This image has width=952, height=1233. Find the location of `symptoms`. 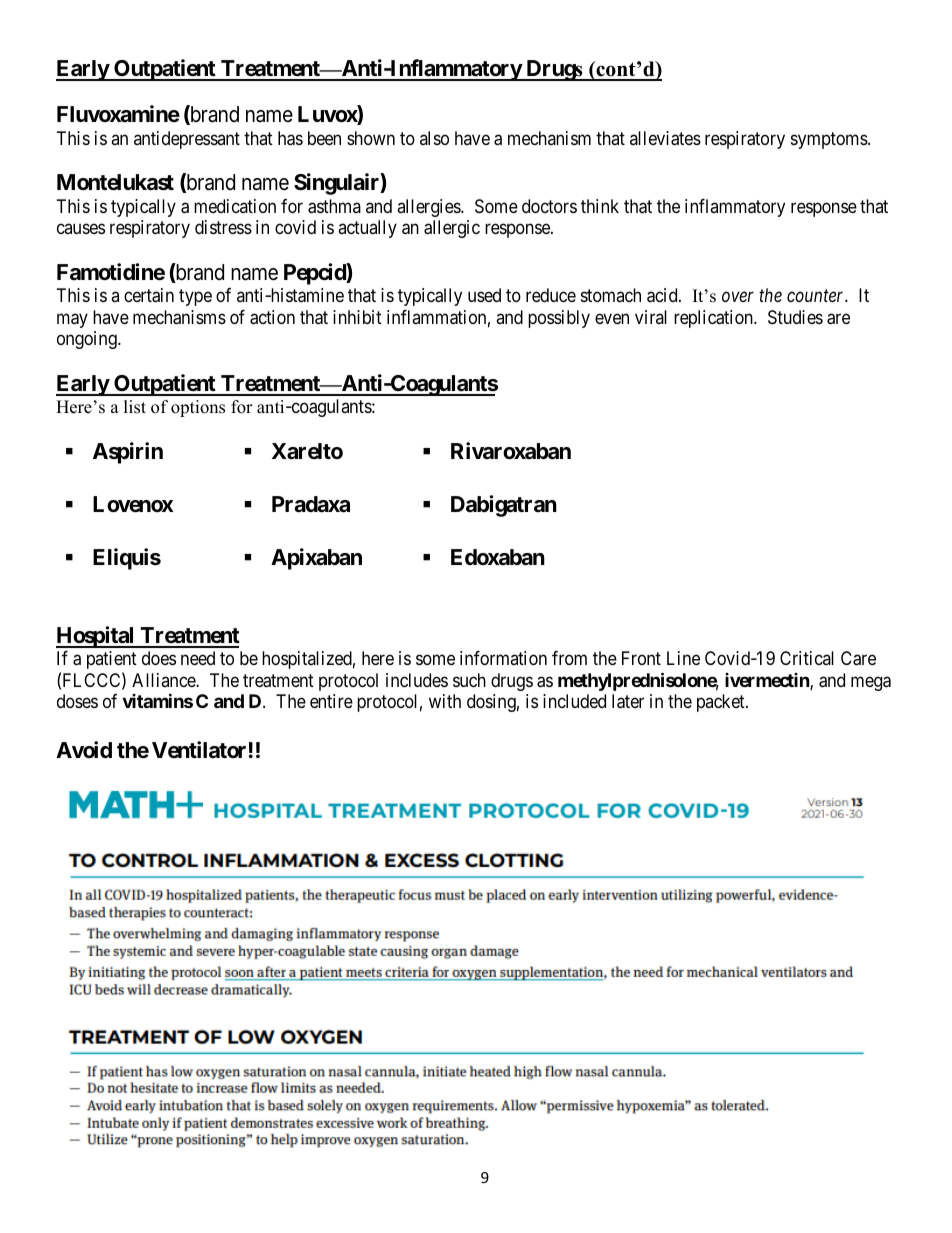

symptoms is located at coordinates (830, 140).
